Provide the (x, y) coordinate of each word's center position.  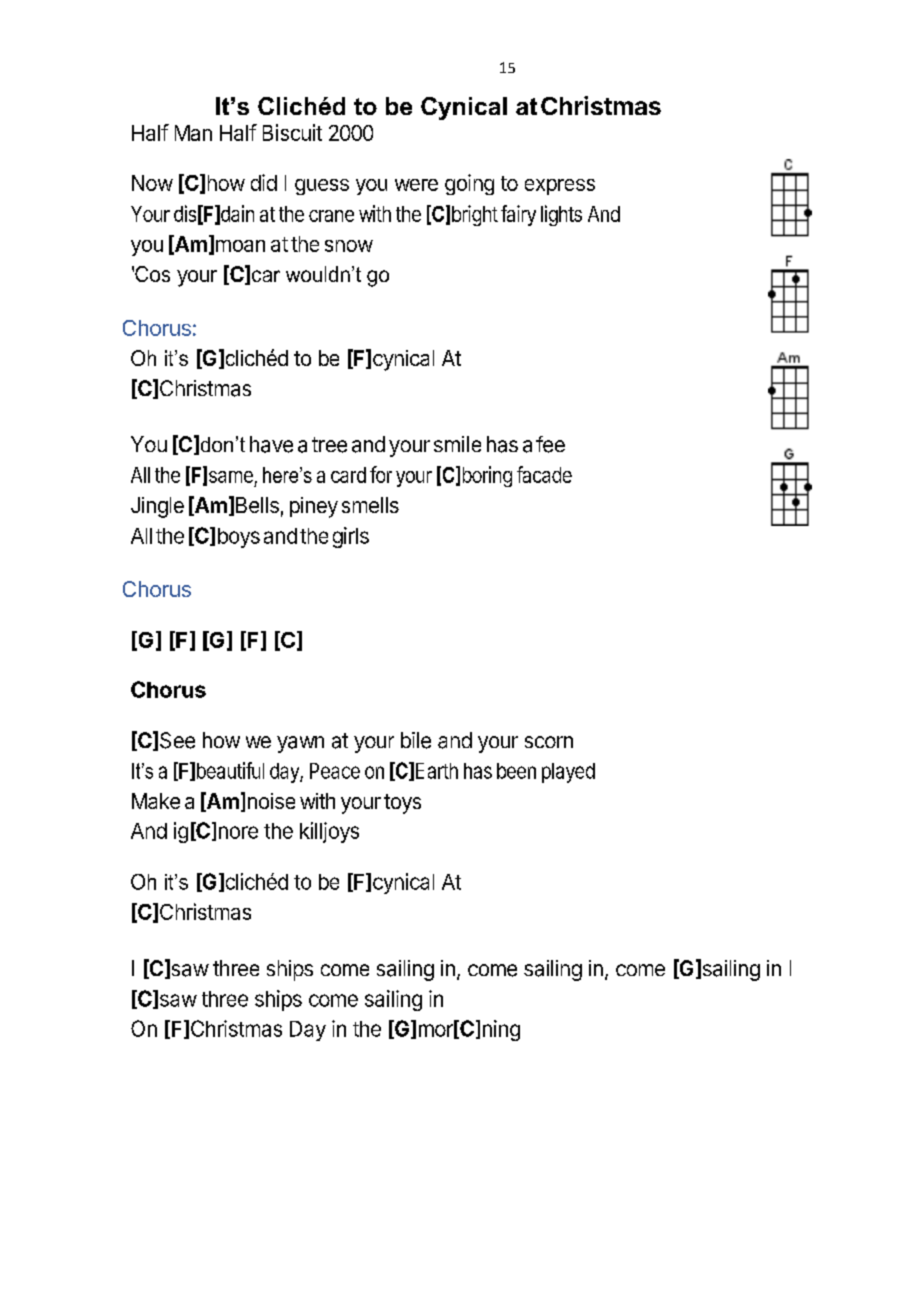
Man (193, 133)
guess (322, 187)
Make (156, 801)
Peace (335, 771)
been (516, 771)
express (560, 187)
